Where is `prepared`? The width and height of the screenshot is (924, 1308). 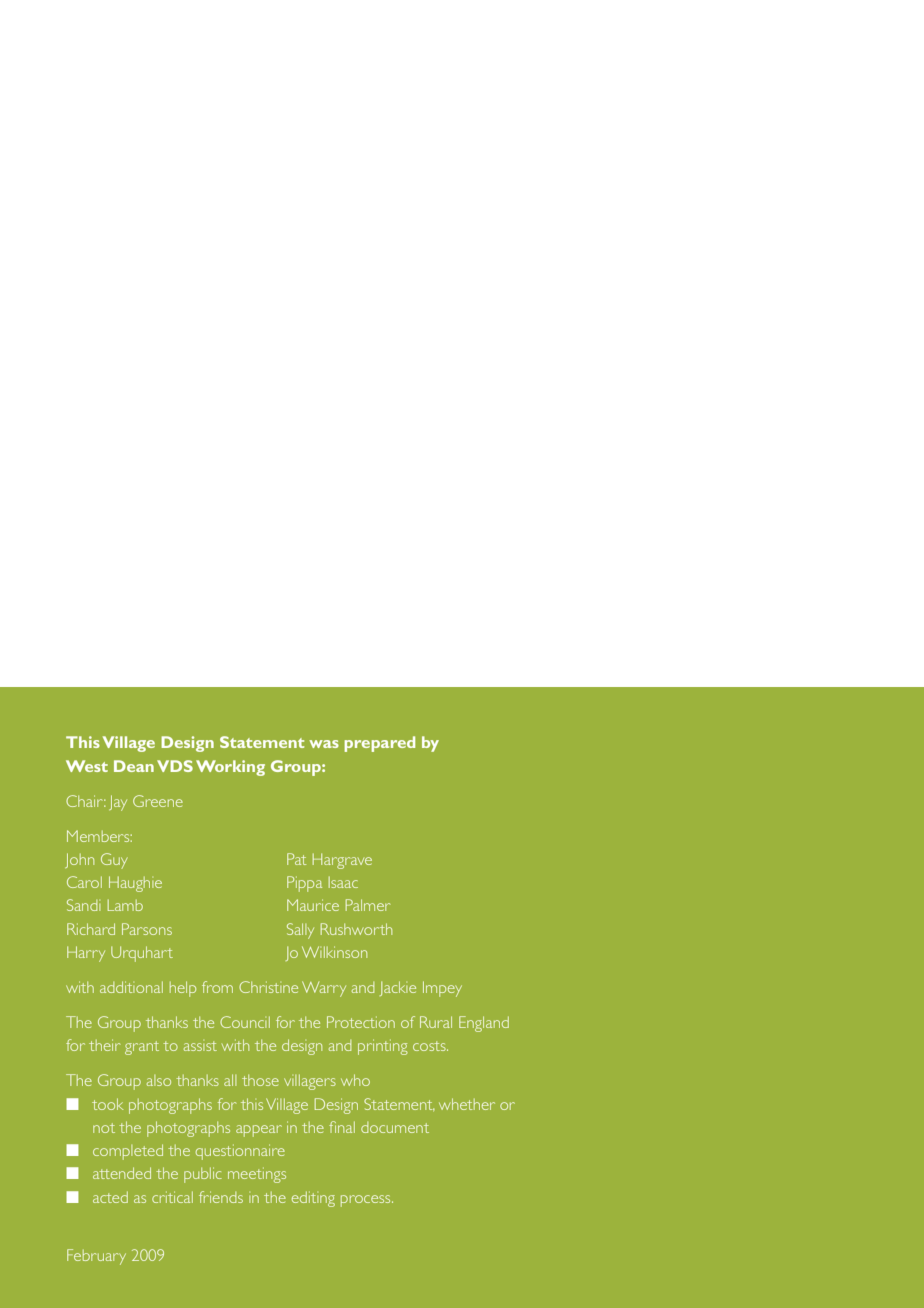
prepared is located at coordinates (379, 744).
